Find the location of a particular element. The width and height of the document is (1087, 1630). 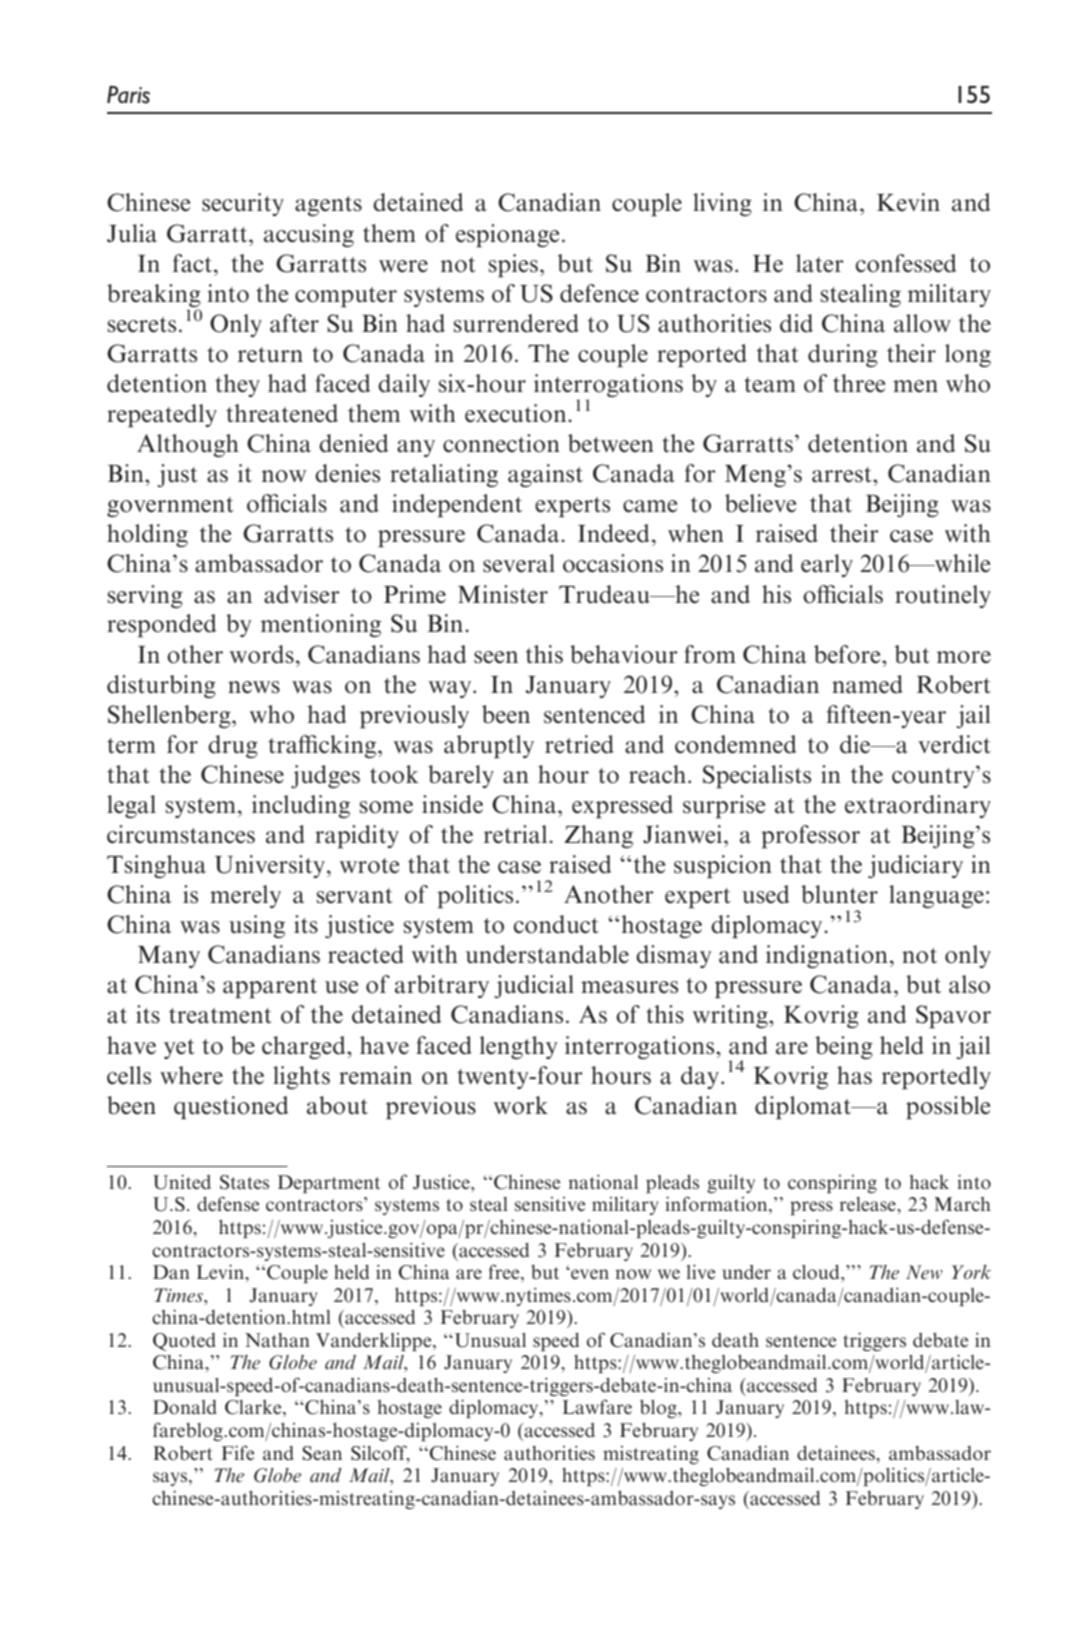

words is located at coordinates (262, 654).
